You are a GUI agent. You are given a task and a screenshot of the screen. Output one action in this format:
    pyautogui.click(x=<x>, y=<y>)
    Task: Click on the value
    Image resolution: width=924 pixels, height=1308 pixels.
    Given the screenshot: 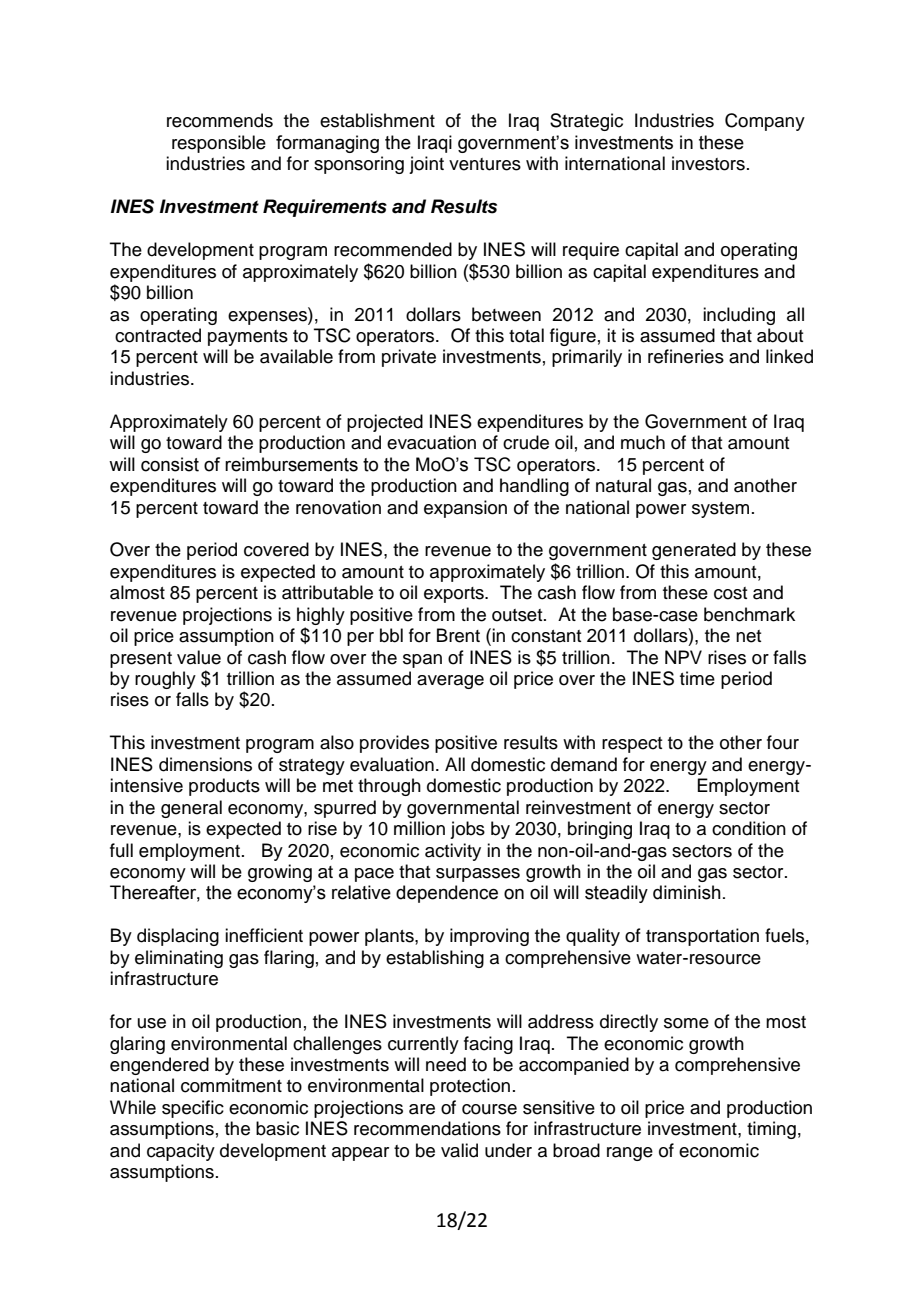 What is the action you would take?
    pyautogui.click(x=199, y=657)
